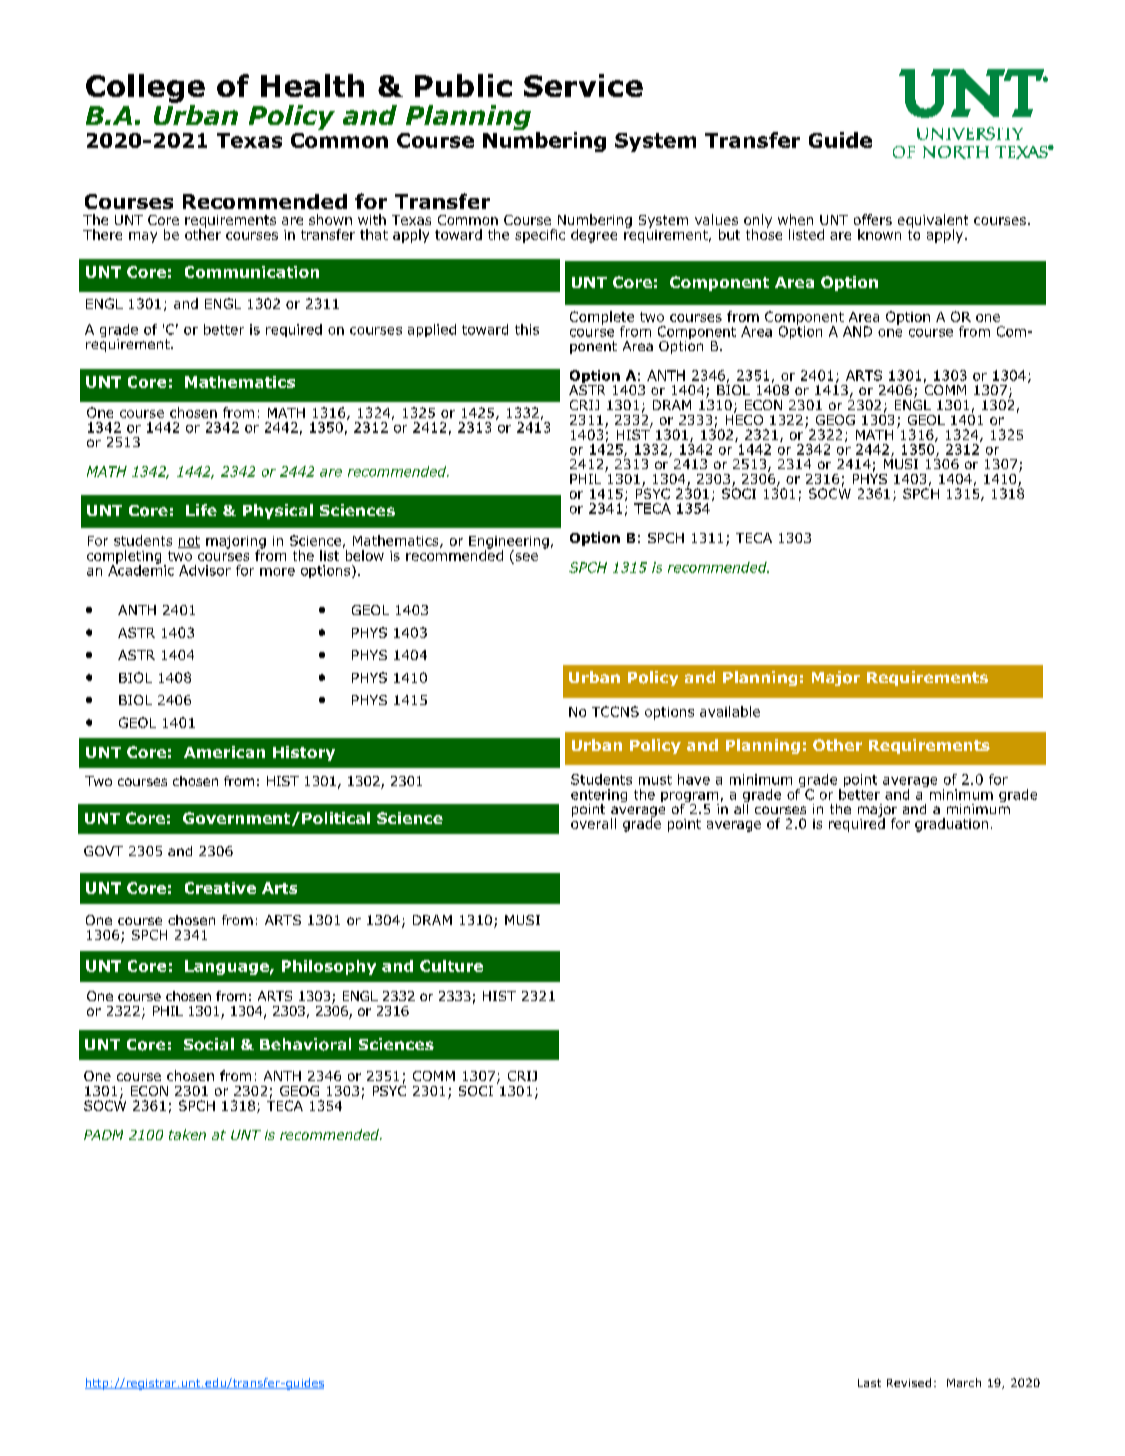  I want to click on Life, so click(201, 510).
